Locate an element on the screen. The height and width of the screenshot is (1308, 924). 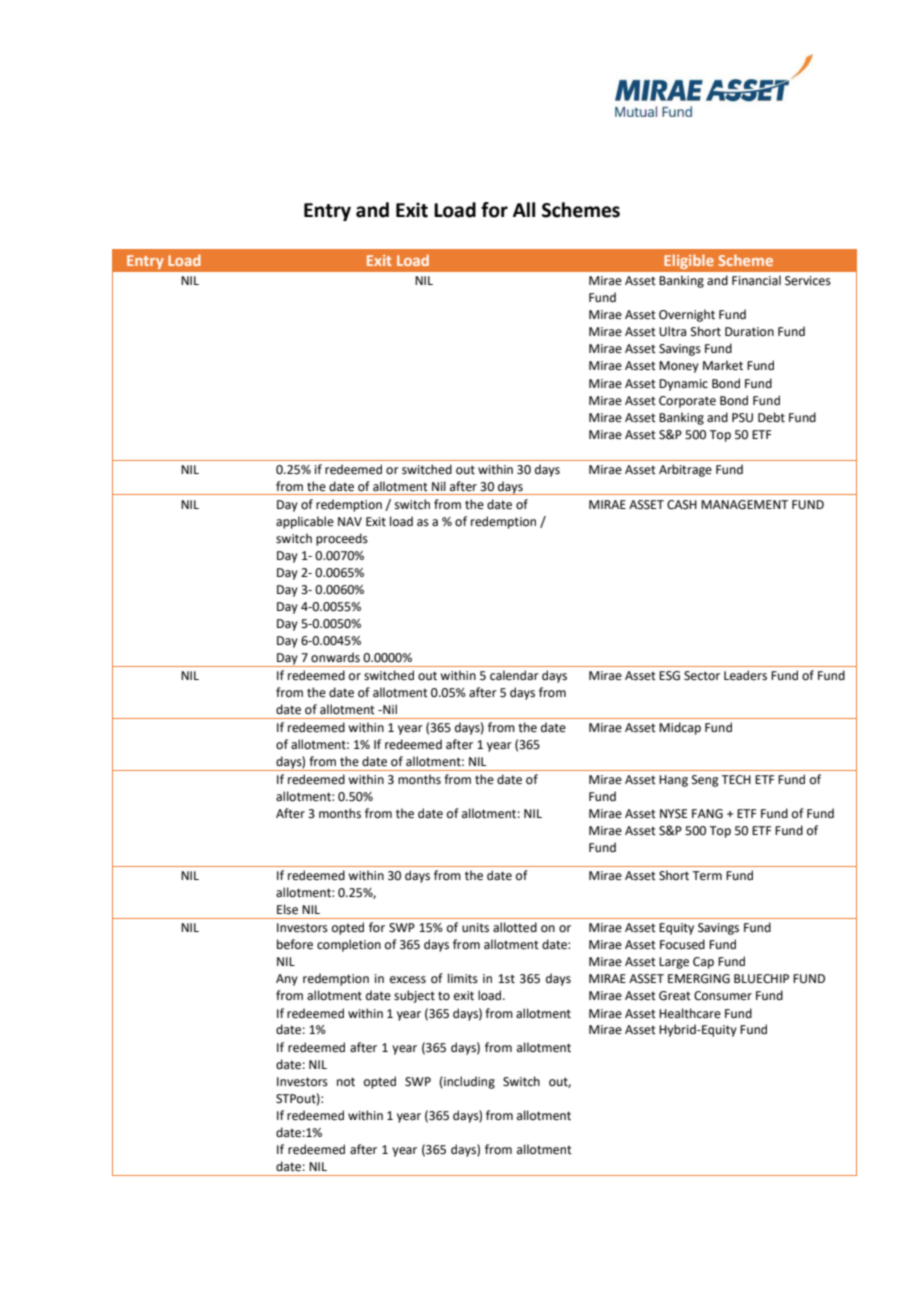
Ultra is located at coordinates (672, 331).
